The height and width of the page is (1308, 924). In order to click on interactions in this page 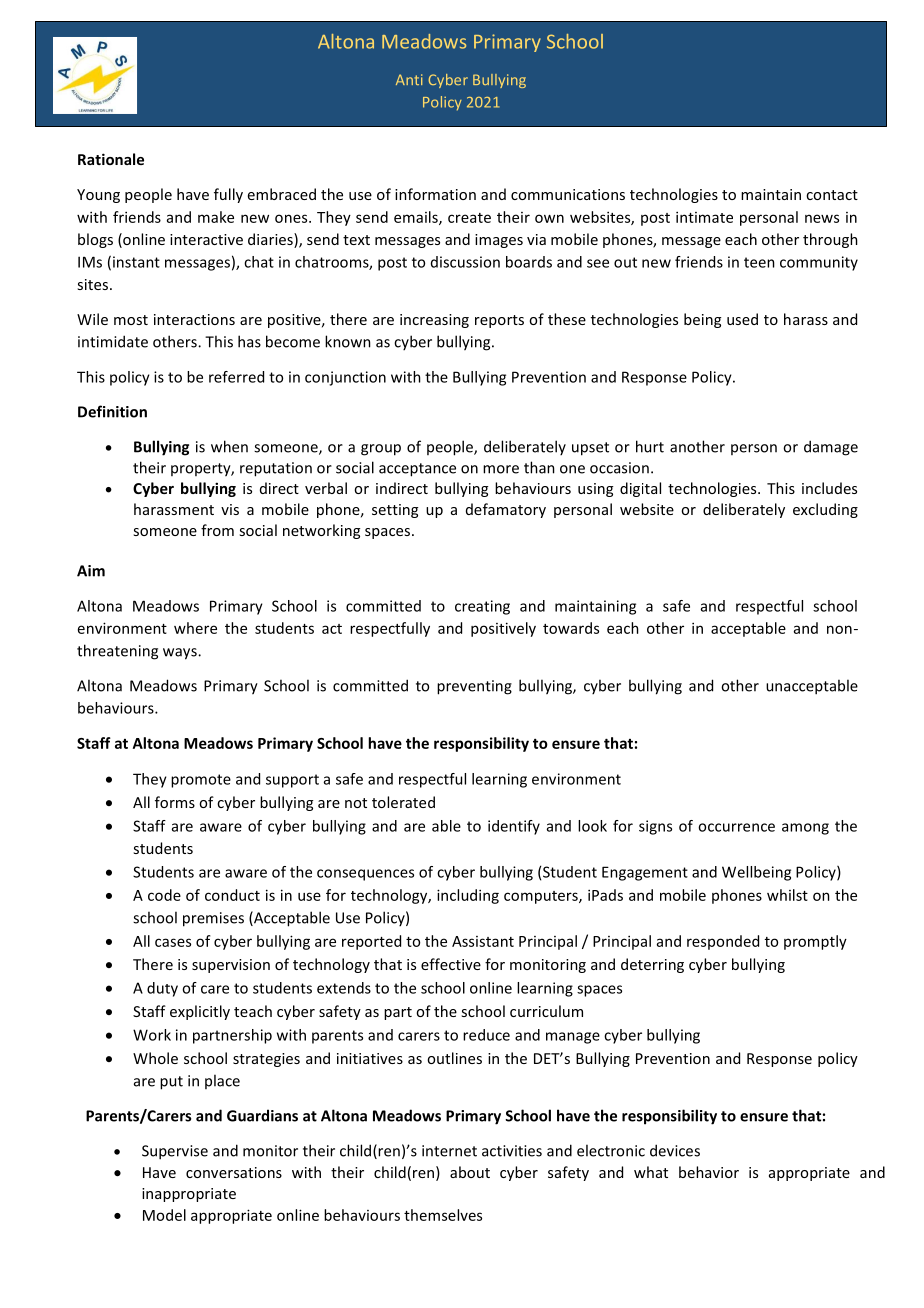, I will do `click(194, 319)`.
